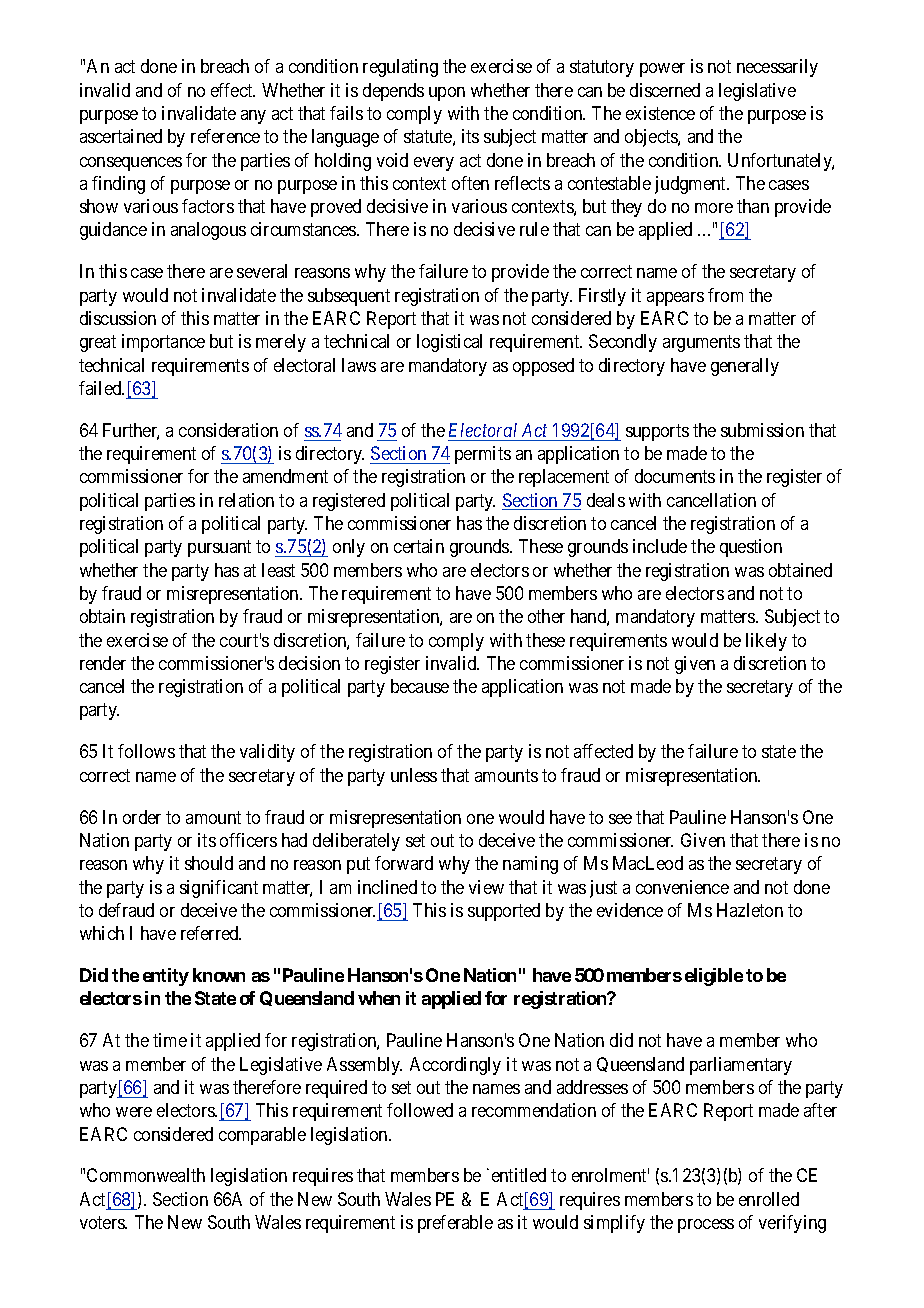 Image resolution: width=924 pixels, height=1308 pixels. Describe the element at coordinates (103, 663) in the screenshot. I see `render` at that location.
